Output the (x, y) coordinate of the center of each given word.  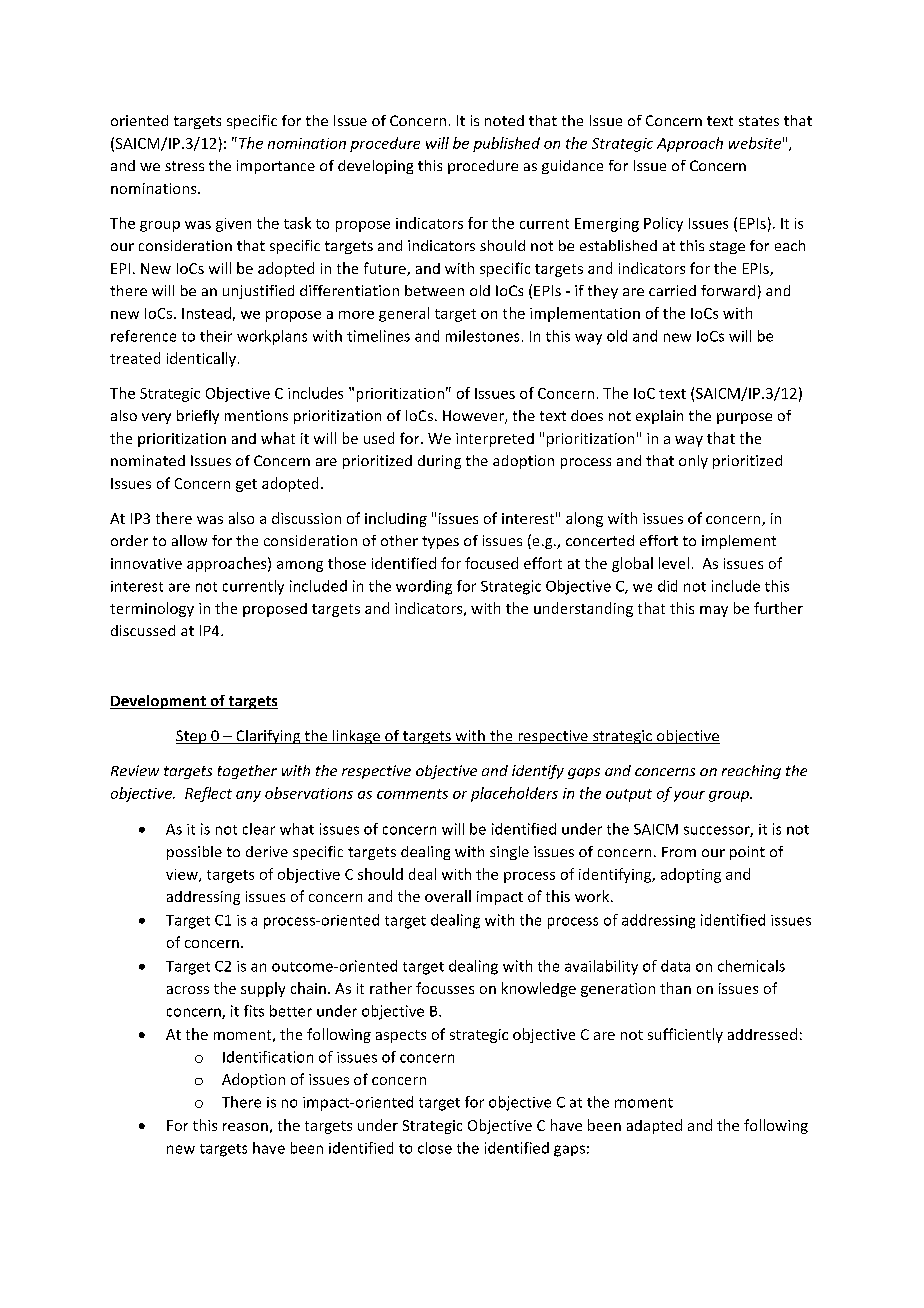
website (755, 143)
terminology (152, 609)
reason (245, 1127)
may (714, 611)
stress (184, 166)
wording (424, 587)
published (506, 144)
